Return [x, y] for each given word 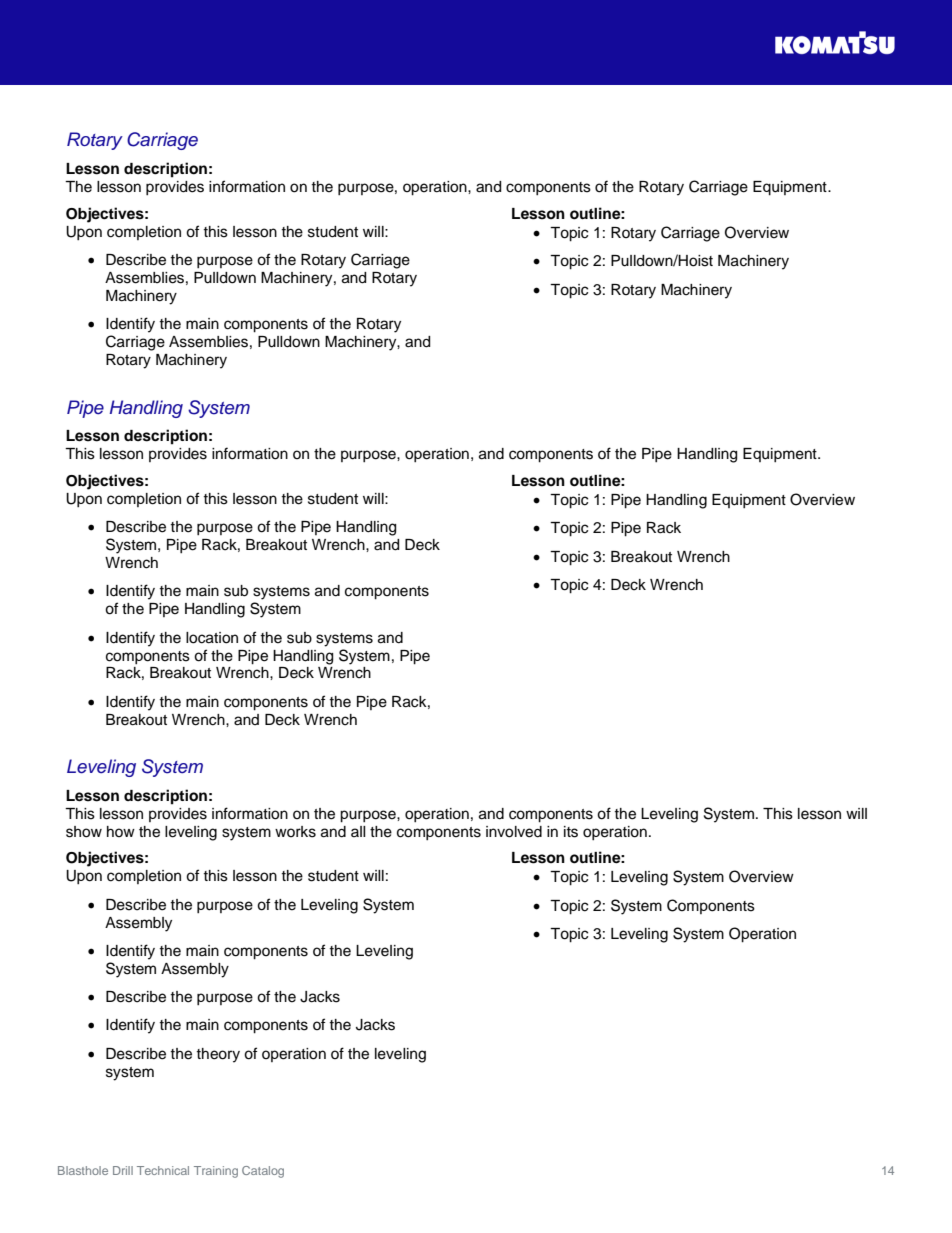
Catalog [263, 1172]
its [571, 832]
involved [514, 832]
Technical [163, 1170]
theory [218, 1055]
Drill [123, 1170]
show [84, 832]
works [295, 832]
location [212, 638]
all [358, 831]
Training [216, 1172]
